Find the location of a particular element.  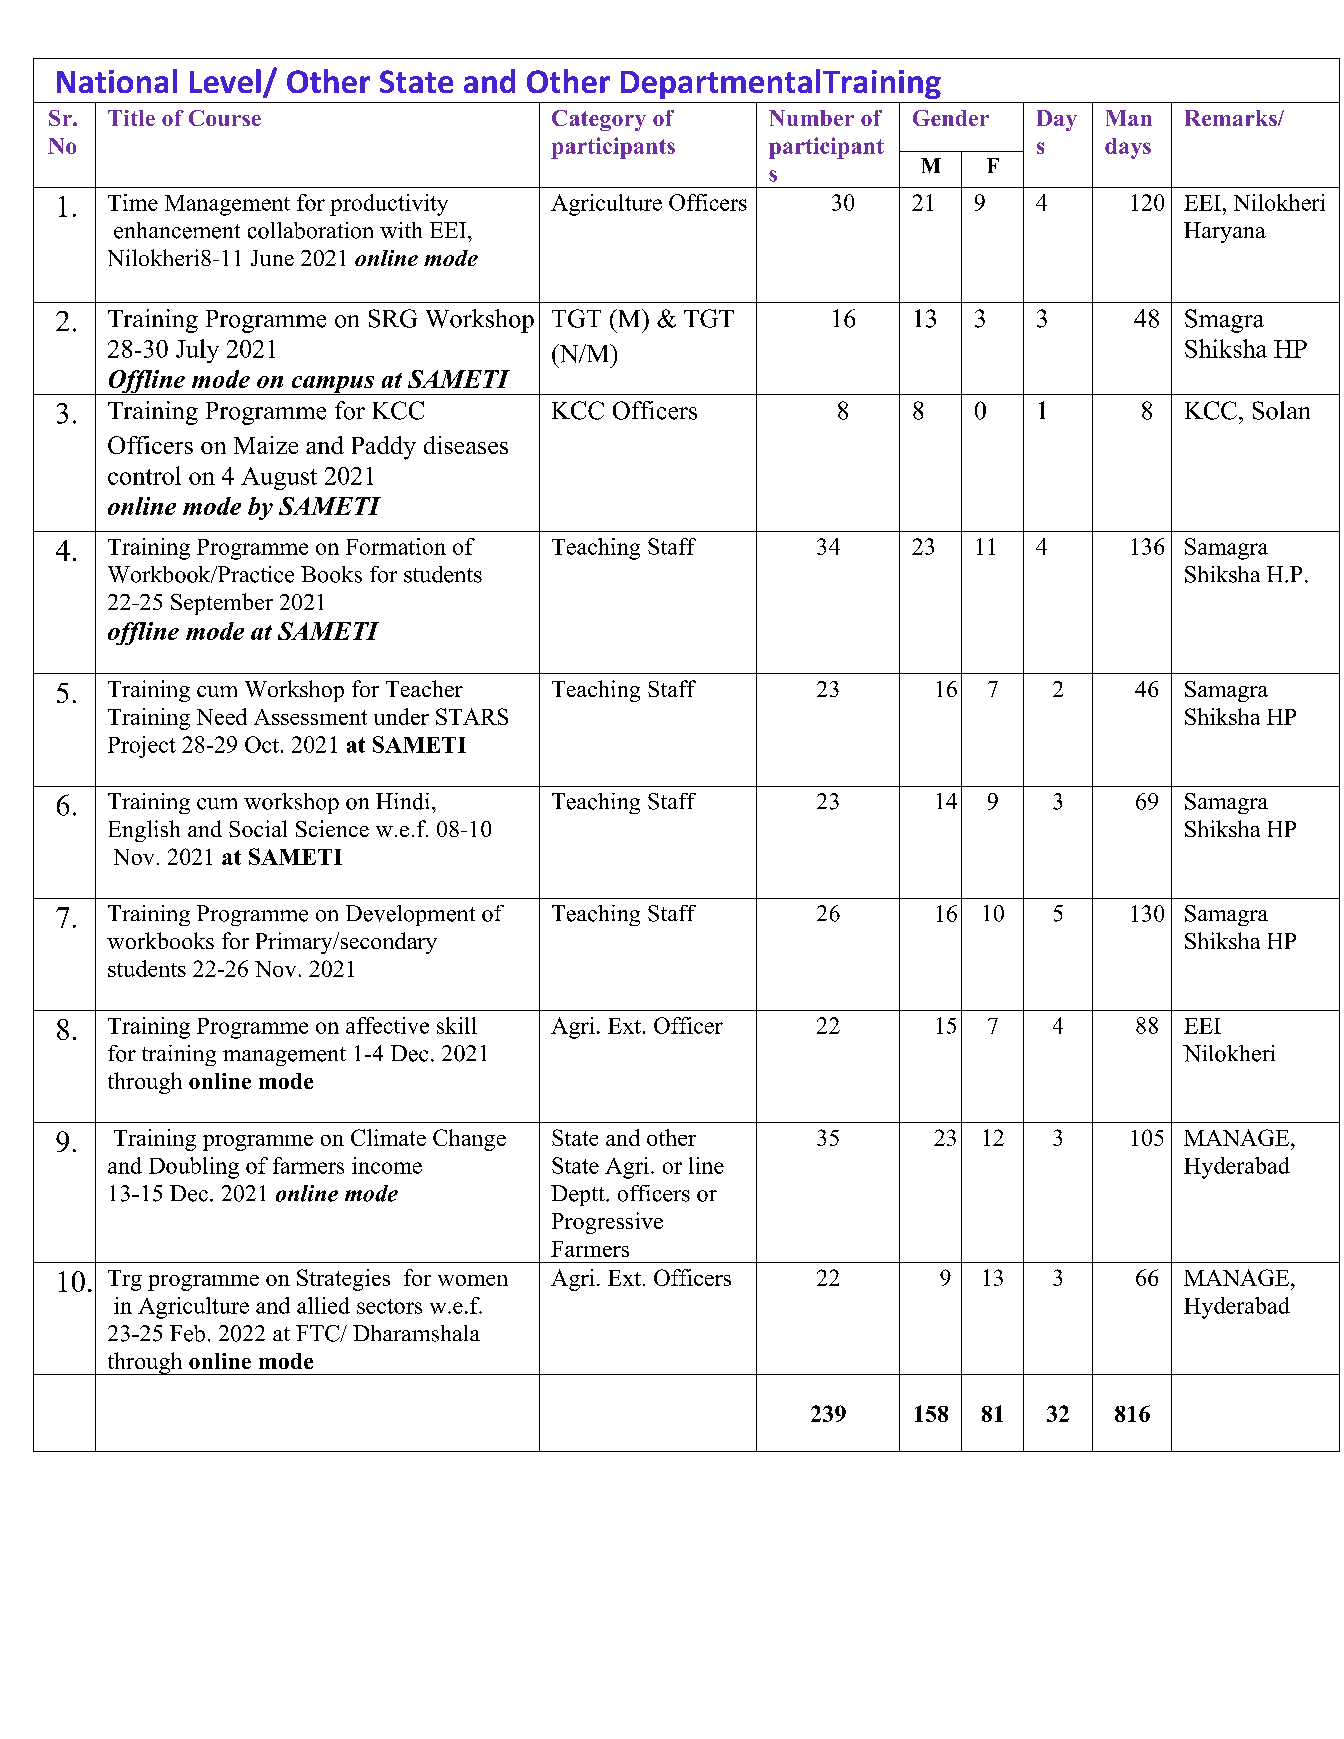

allied is located at coordinates (323, 1305).
